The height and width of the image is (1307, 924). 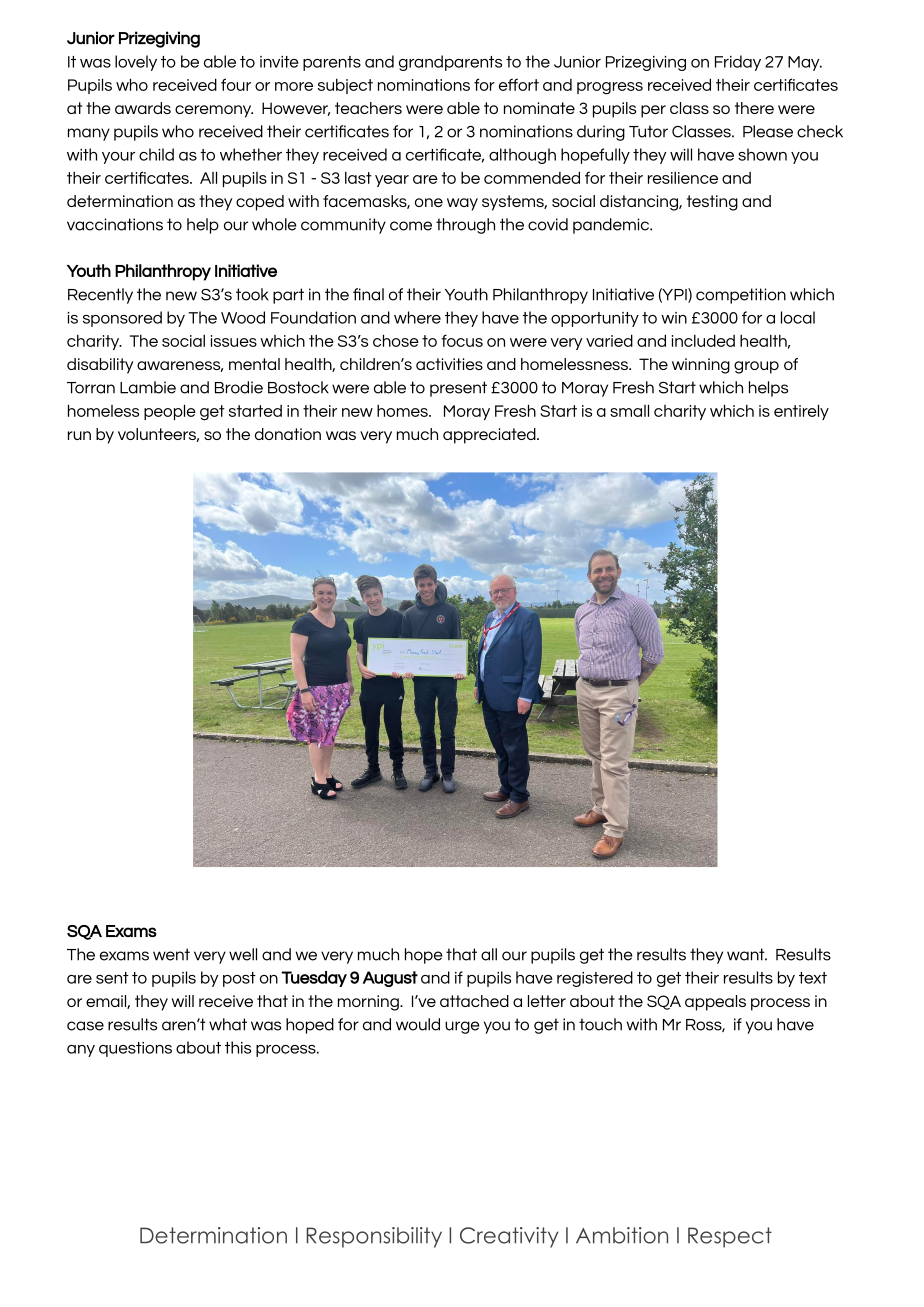 I want to click on effort, so click(x=519, y=84).
